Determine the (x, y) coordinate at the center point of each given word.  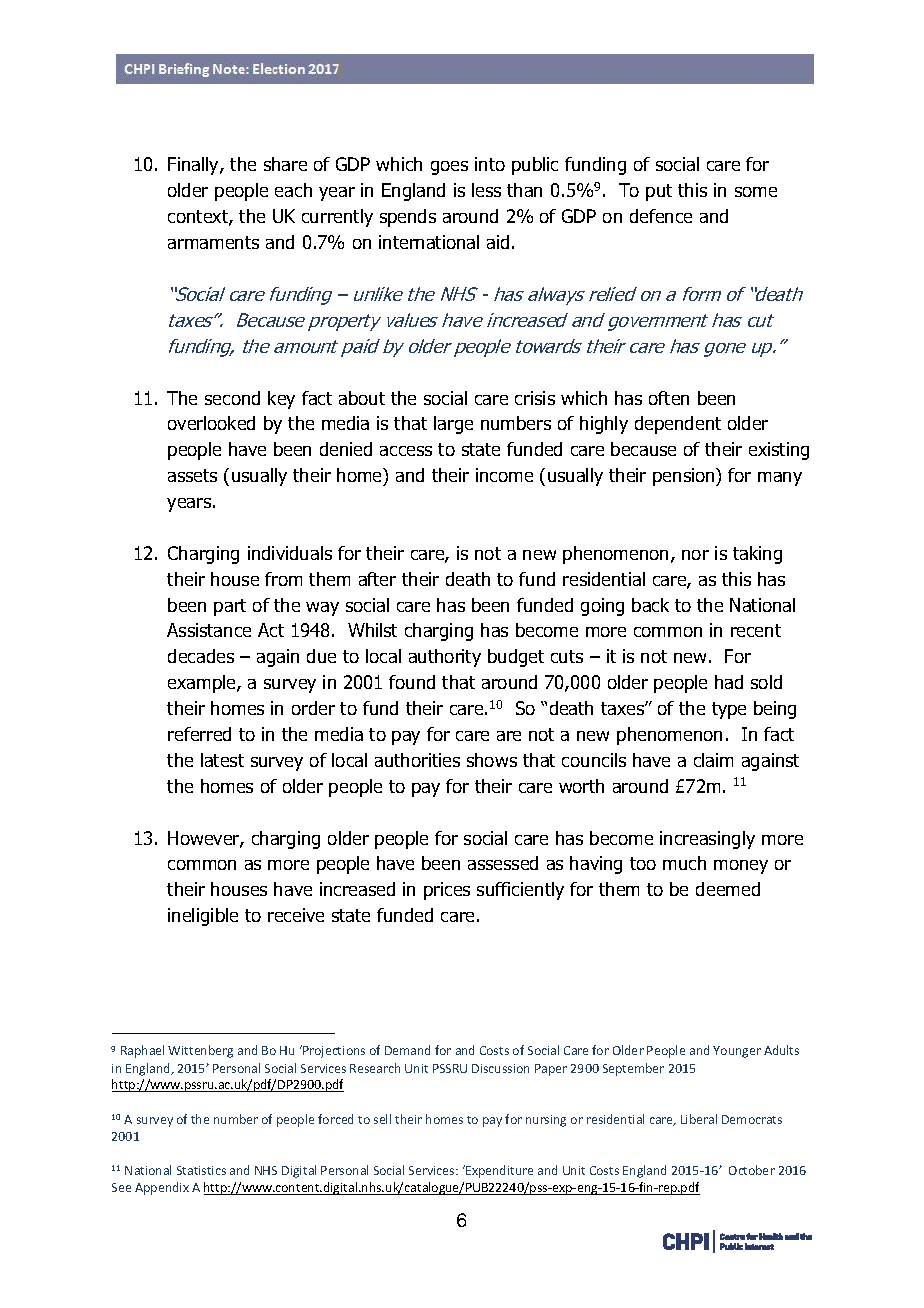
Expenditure (498, 1171)
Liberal (699, 1119)
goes (449, 168)
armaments (213, 242)
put (659, 192)
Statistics (201, 1170)
